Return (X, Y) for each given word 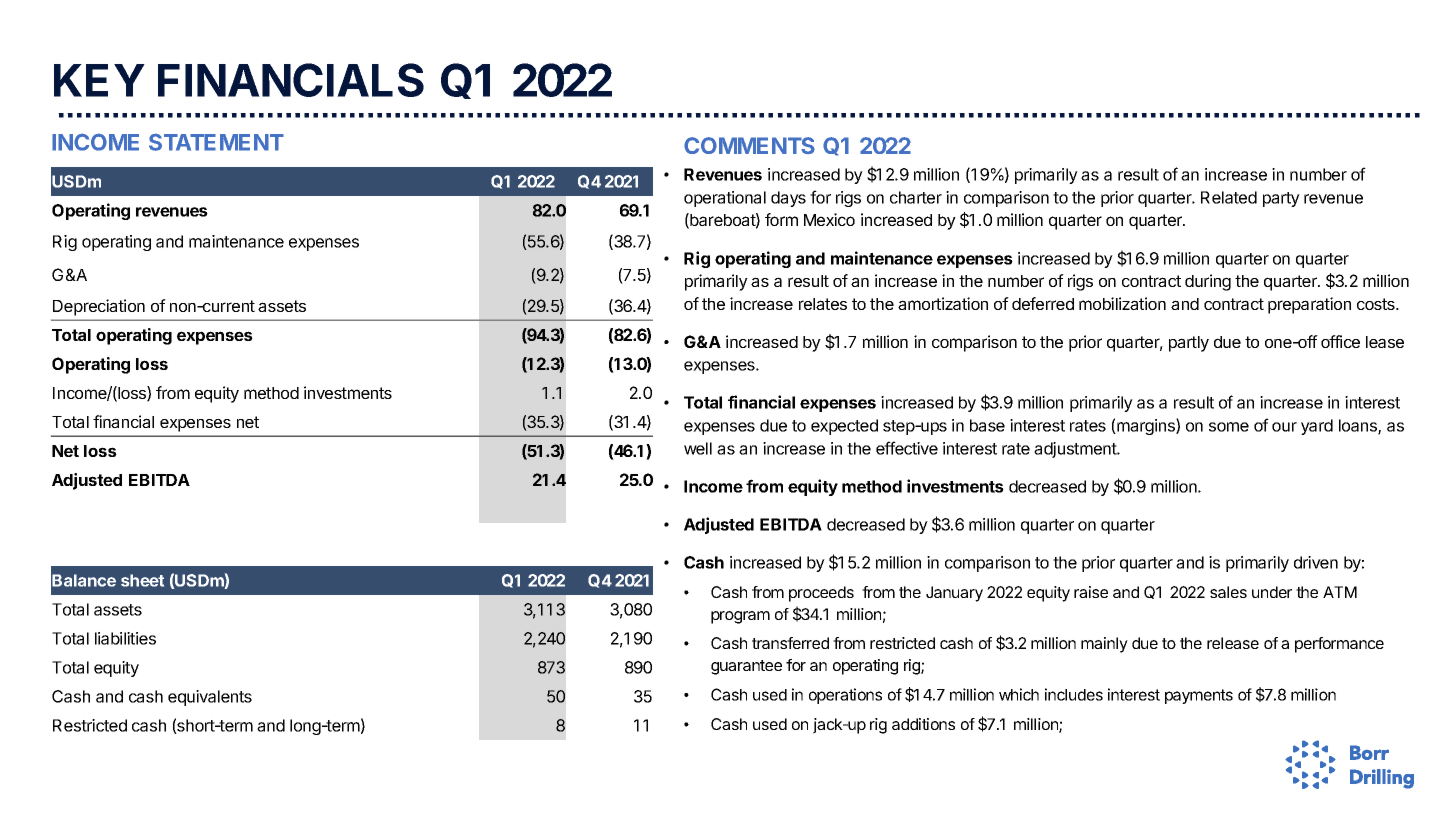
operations (845, 696)
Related (1229, 197)
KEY (99, 80)
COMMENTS (749, 145)
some (1229, 427)
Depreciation (99, 307)
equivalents (210, 698)
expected (844, 427)
